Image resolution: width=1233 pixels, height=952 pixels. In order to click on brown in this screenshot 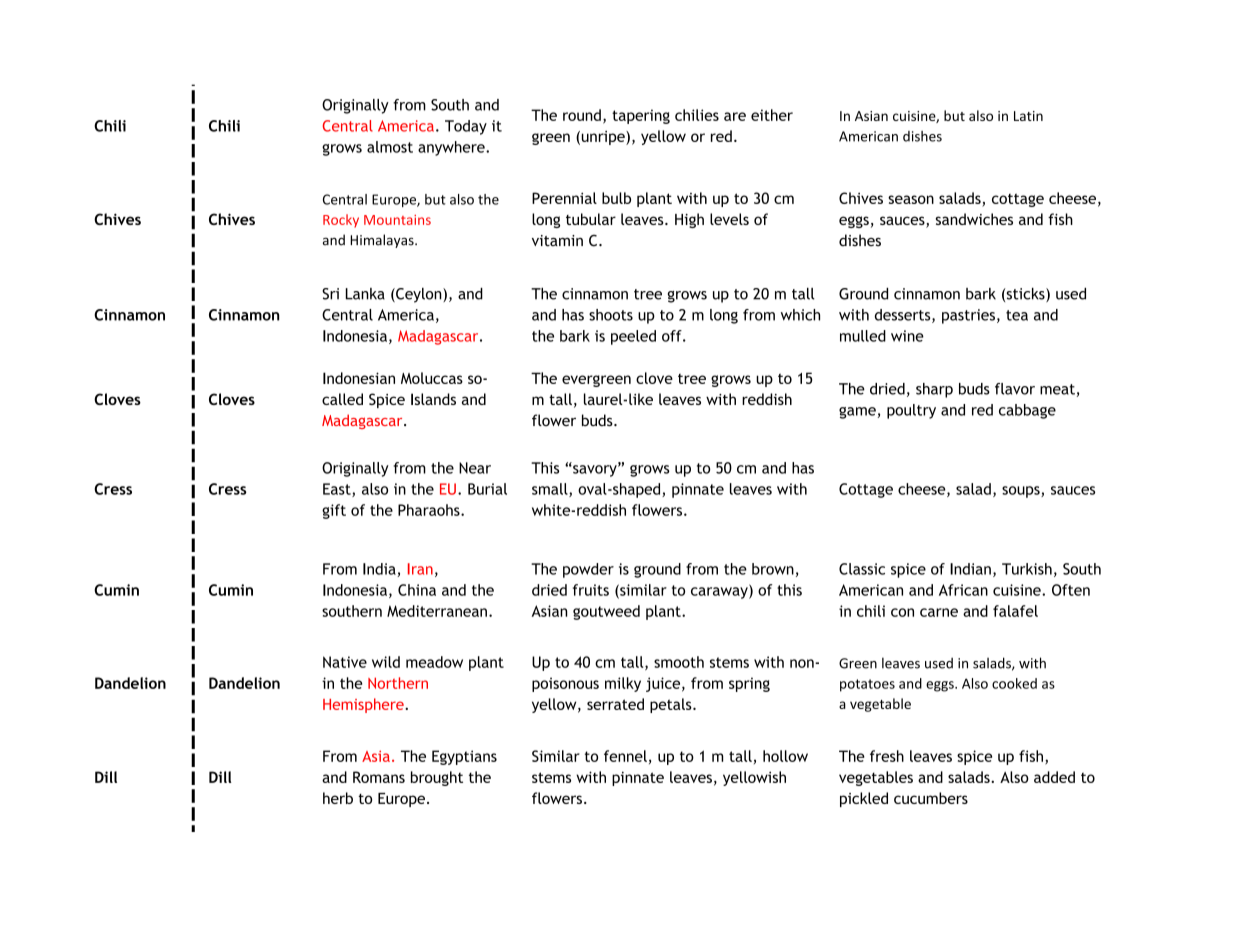, I will do `click(773, 569)`.
